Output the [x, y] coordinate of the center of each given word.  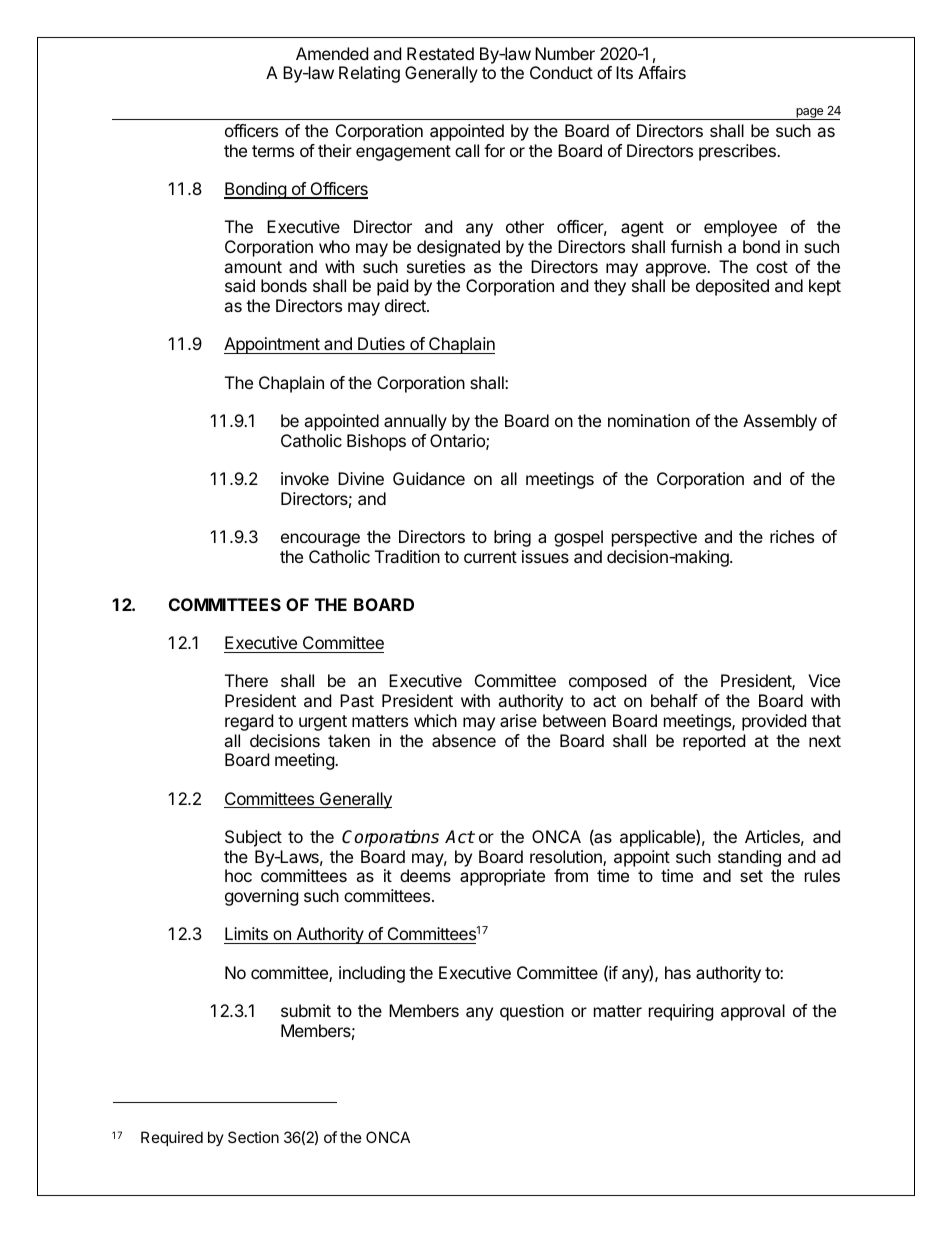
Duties [381, 345]
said [240, 285]
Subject [253, 838]
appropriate [502, 877]
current [490, 557]
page [810, 114]
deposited [732, 287]
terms [273, 151]
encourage [320, 540]
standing [749, 858]
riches [792, 536]
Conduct [561, 72]
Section [253, 1137]
